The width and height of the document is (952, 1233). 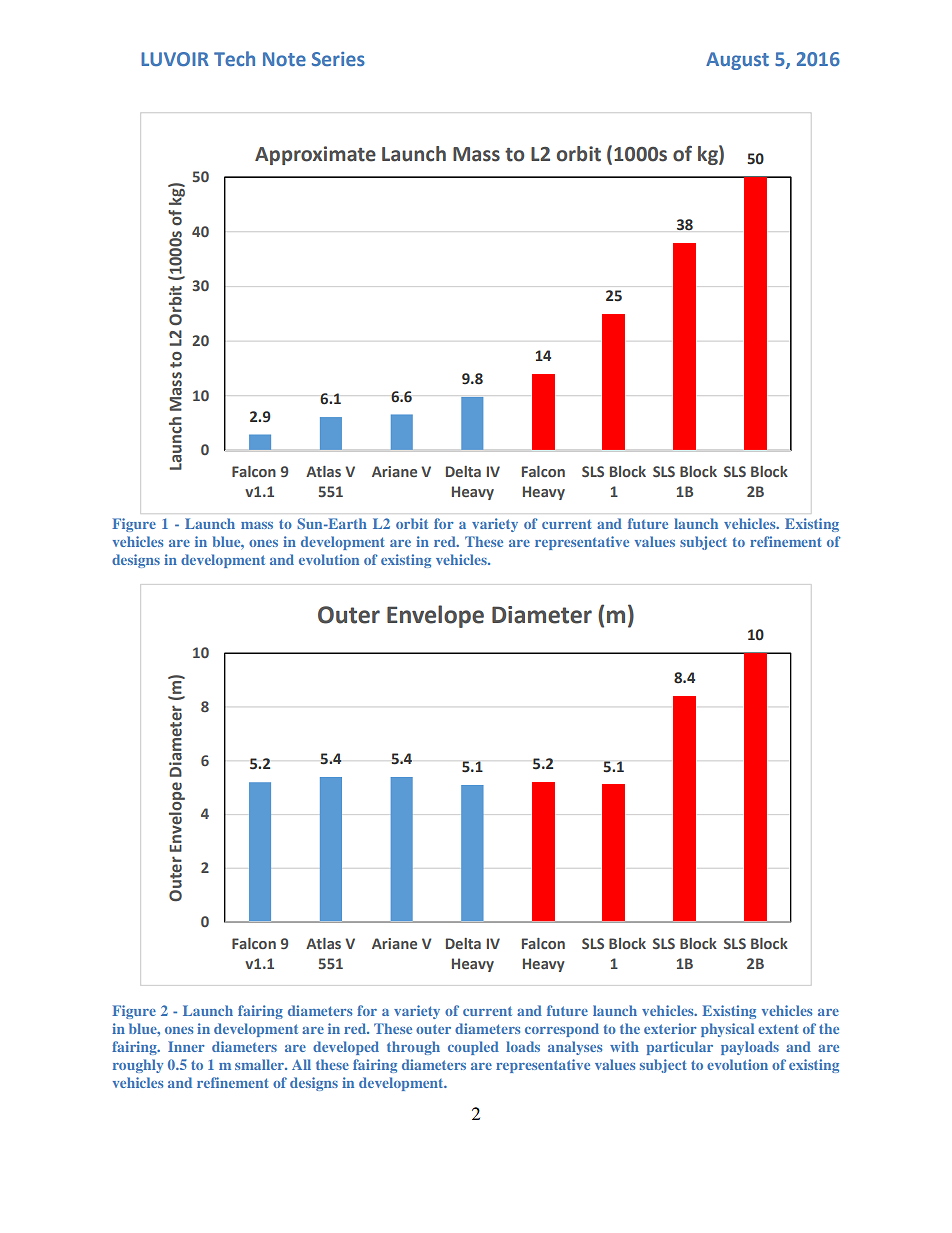 I want to click on Series, so click(x=338, y=59).
